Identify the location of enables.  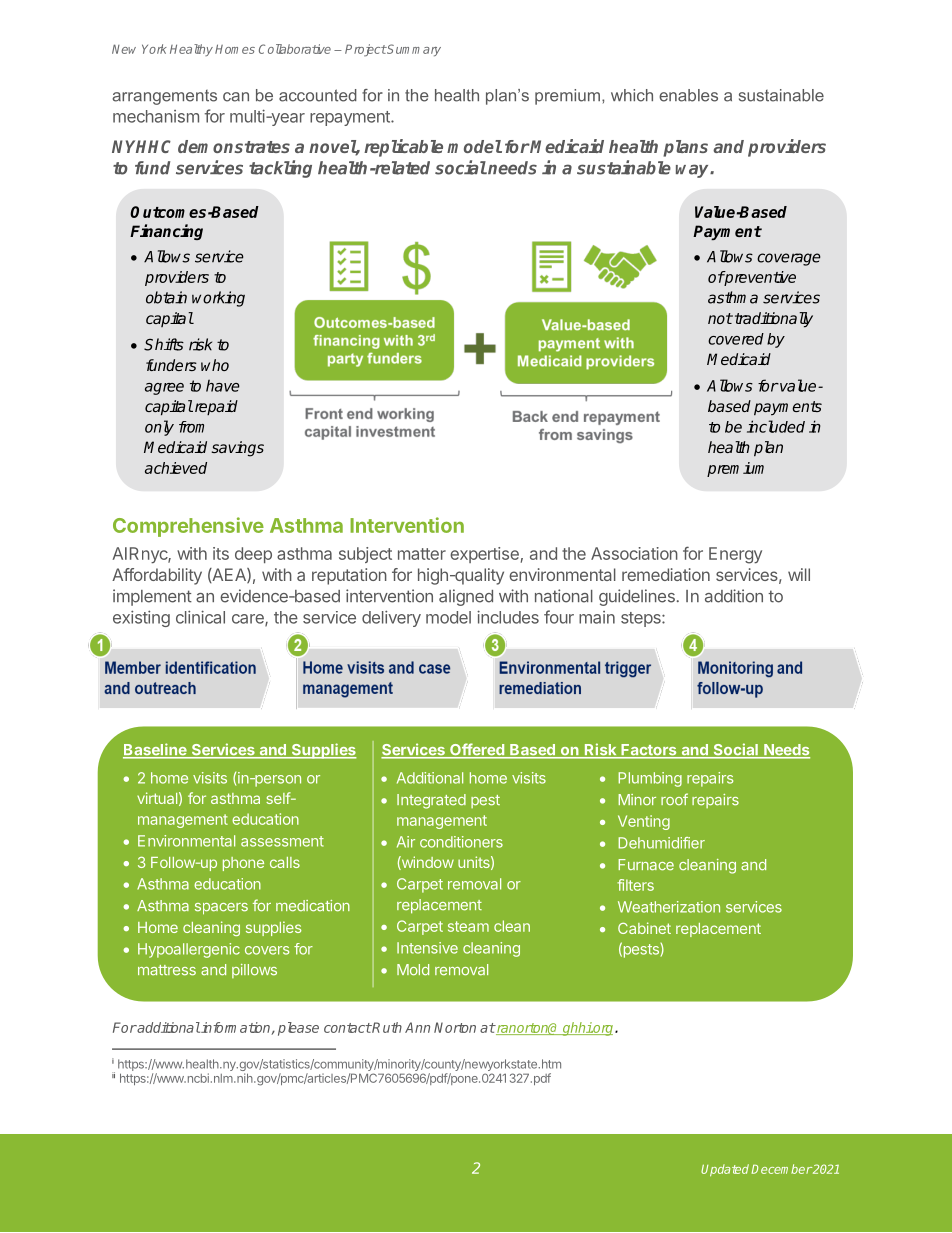
(688, 95).
